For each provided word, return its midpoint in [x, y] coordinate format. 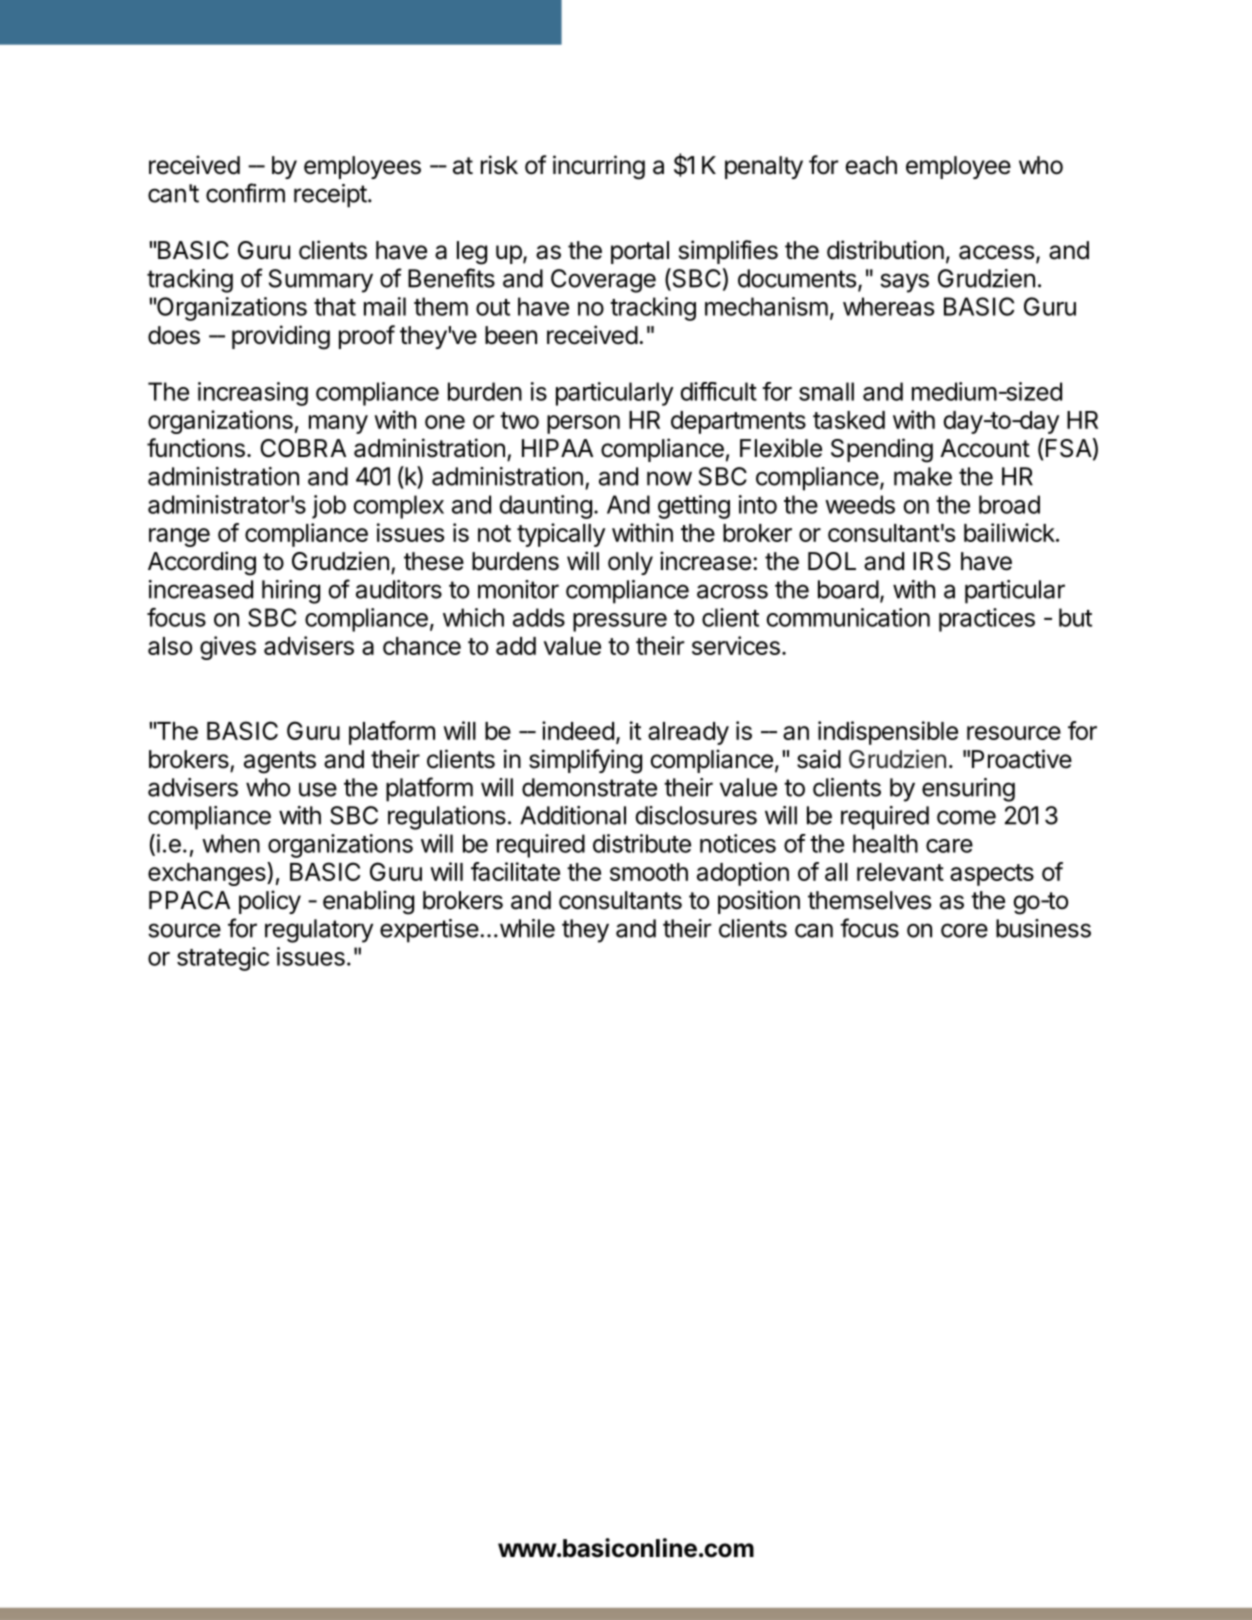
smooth [649, 872]
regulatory [319, 931]
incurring [599, 167]
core [964, 930]
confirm [245, 193]
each [871, 165]
